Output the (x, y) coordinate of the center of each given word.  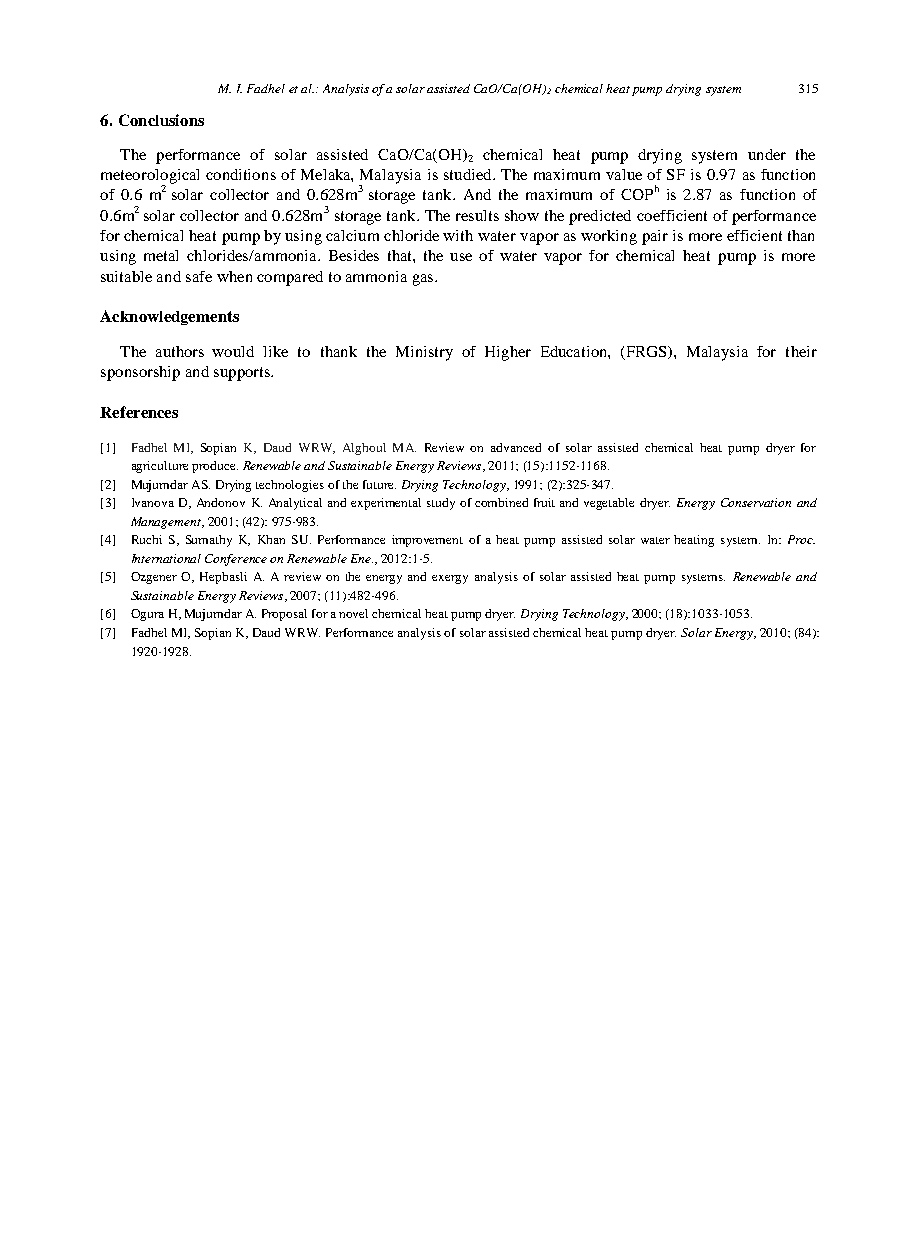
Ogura (147, 615)
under (767, 154)
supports (243, 374)
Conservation (756, 502)
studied (469, 174)
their (801, 351)
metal (161, 255)
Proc (801, 539)
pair (655, 237)
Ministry (424, 353)
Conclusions (161, 120)
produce (215, 467)
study (441, 504)
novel (353, 613)
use (461, 257)
